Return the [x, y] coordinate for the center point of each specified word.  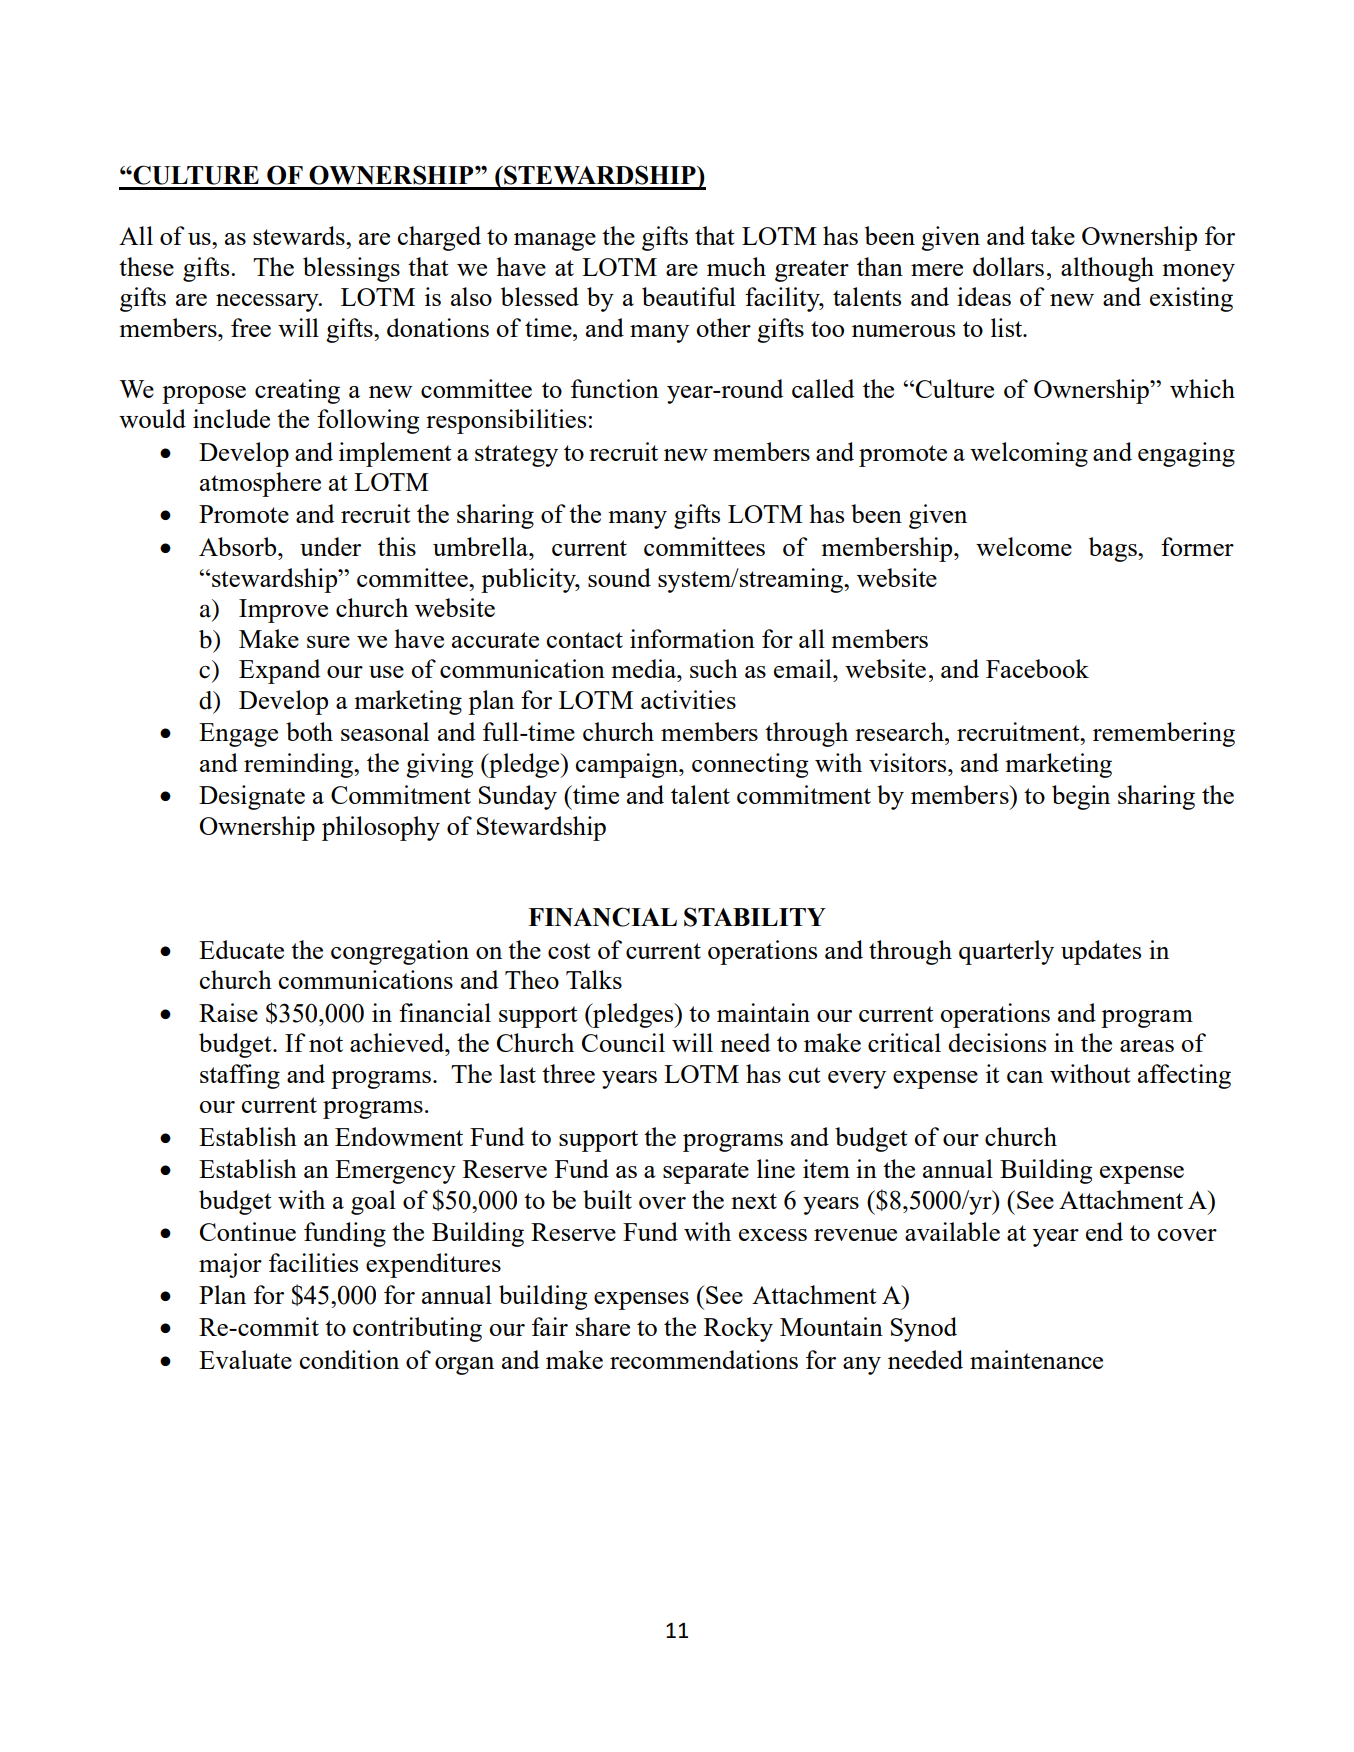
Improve [283, 611]
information [692, 638]
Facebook [1037, 668]
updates [1101, 952]
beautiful [689, 296]
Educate [241, 949]
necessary [268, 303]
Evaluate [245, 1359]
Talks [594, 979]
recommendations [704, 1359]
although [1107, 269]
